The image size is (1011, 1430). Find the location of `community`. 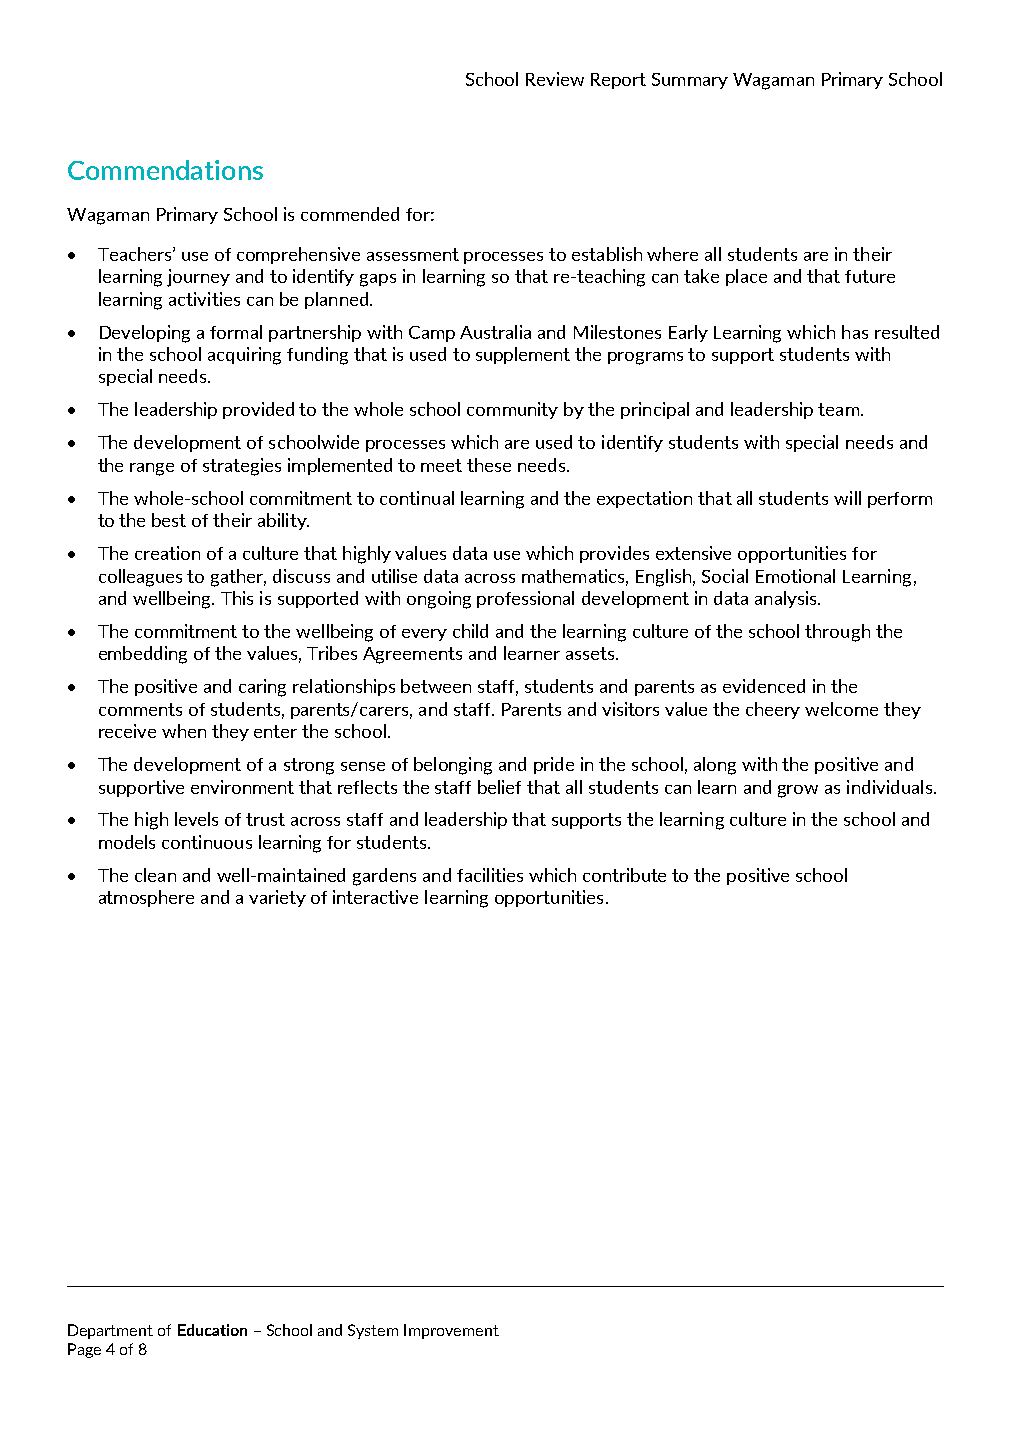

community is located at coordinates (512, 410).
